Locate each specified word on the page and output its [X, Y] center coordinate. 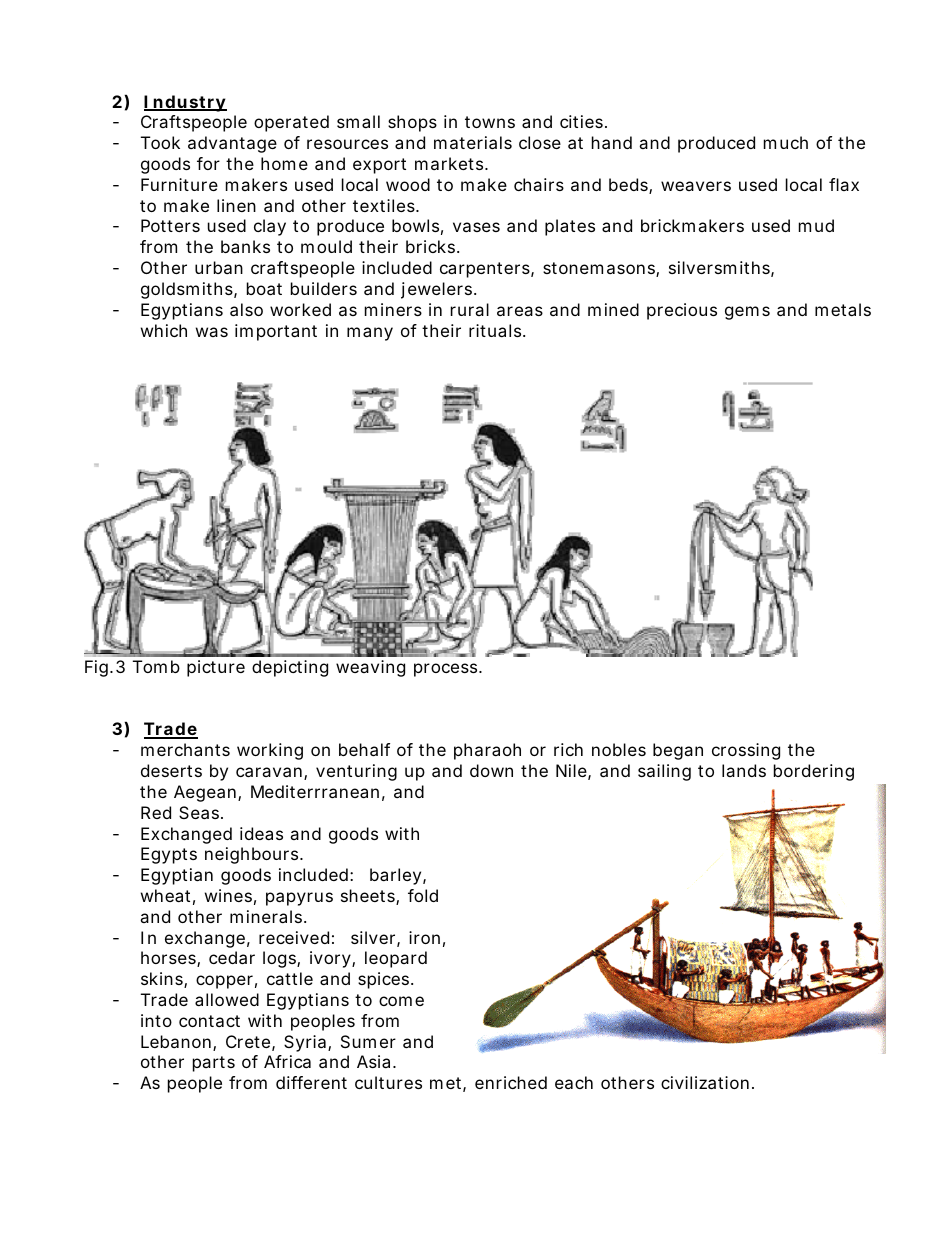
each [574, 1082]
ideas [261, 833]
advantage [232, 144]
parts [214, 1064]
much [786, 142]
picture [216, 668]
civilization [705, 1082]
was [212, 332]
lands [744, 770]
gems [747, 313]
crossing [746, 751]
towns [490, 122]
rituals [497, 330]
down [491, 770]
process [447, 670]
